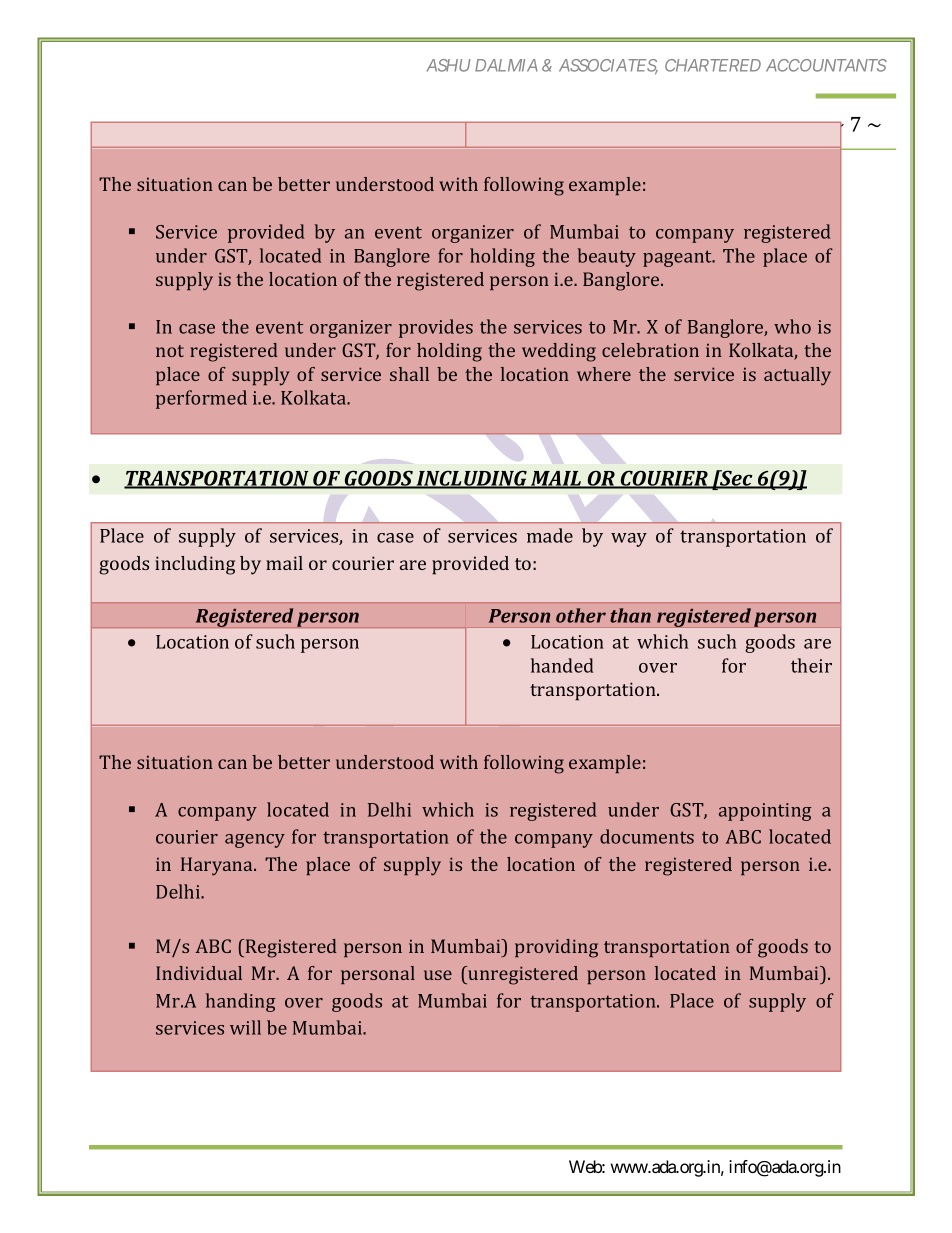 The image size is (952, 1233). What do you see at coordinates (506, 65) in the document?
I see `DALMIA` at bounding box center [506, 65].
